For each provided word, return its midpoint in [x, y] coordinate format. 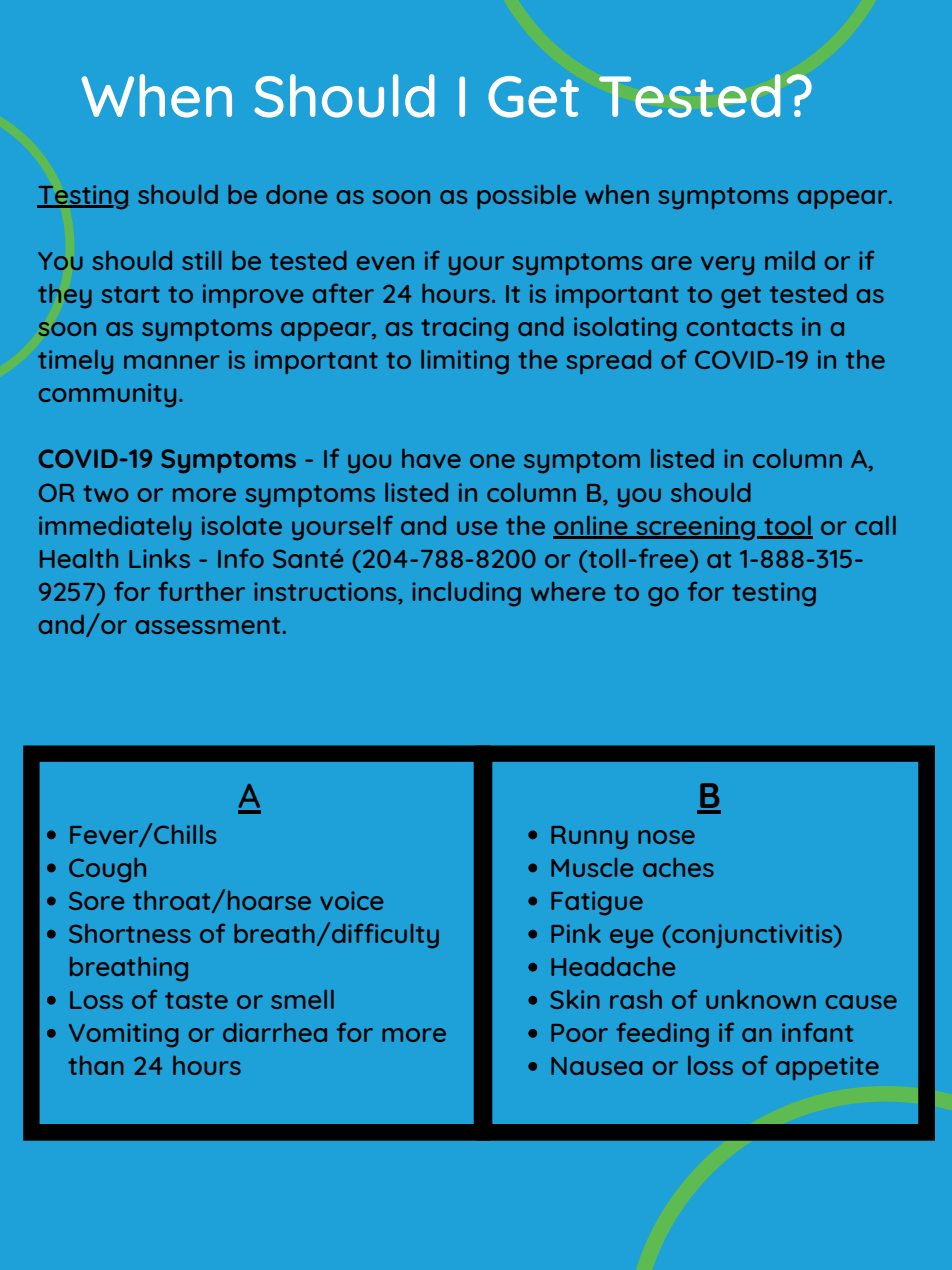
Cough [107, 870]
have [431, 458]
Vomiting [124, 1035]
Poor [579, 1033]
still [201, 260]
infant [817, 1032]
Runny [589, 838]
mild [790, 260]
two [105, 493]
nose [666, 837]
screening [694, 528]
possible [526, 196]
